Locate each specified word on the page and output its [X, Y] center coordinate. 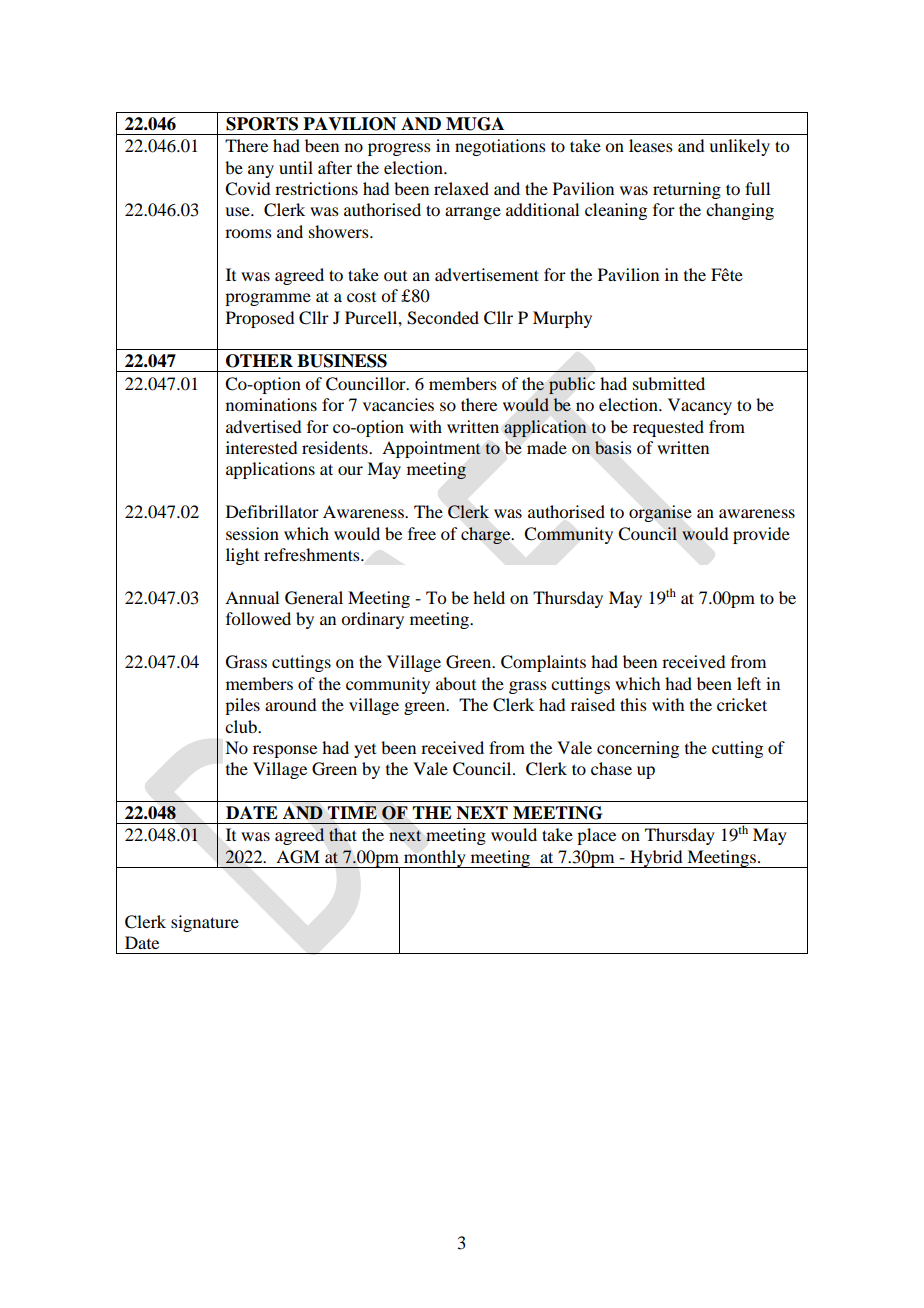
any [261, 171]
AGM [298, 857]
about [456, 683]
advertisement [487, 274]
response [285, 751]
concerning [638, 749]
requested [668, 428]
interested [261, 447]
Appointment [431, 449]
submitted [669, 383]
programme [268, 299]
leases [651, 145]
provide [761, 535]
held [489, 597]
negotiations [500, 147]
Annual [252, 597]
